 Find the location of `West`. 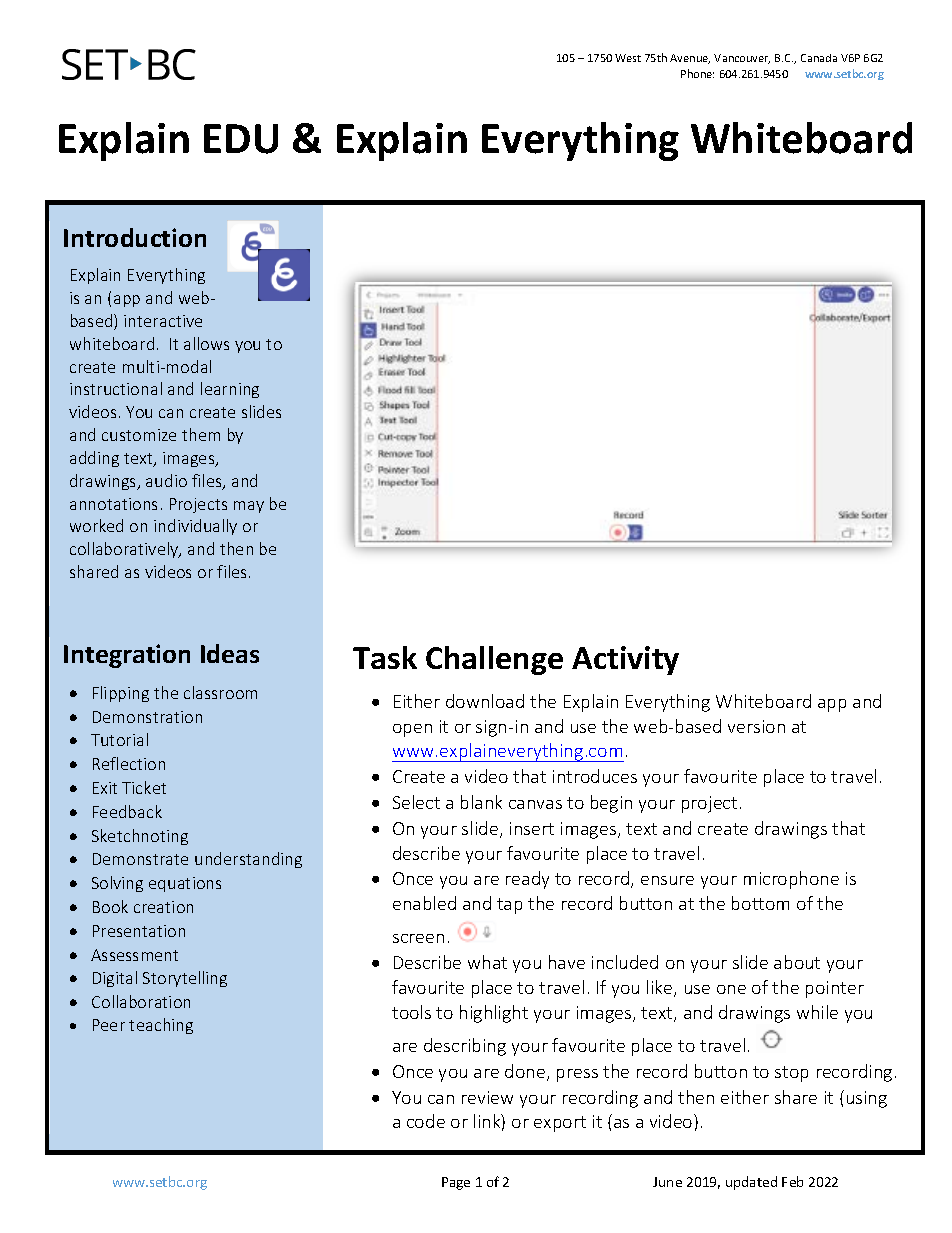

West is located at coordinates (628, 58).
